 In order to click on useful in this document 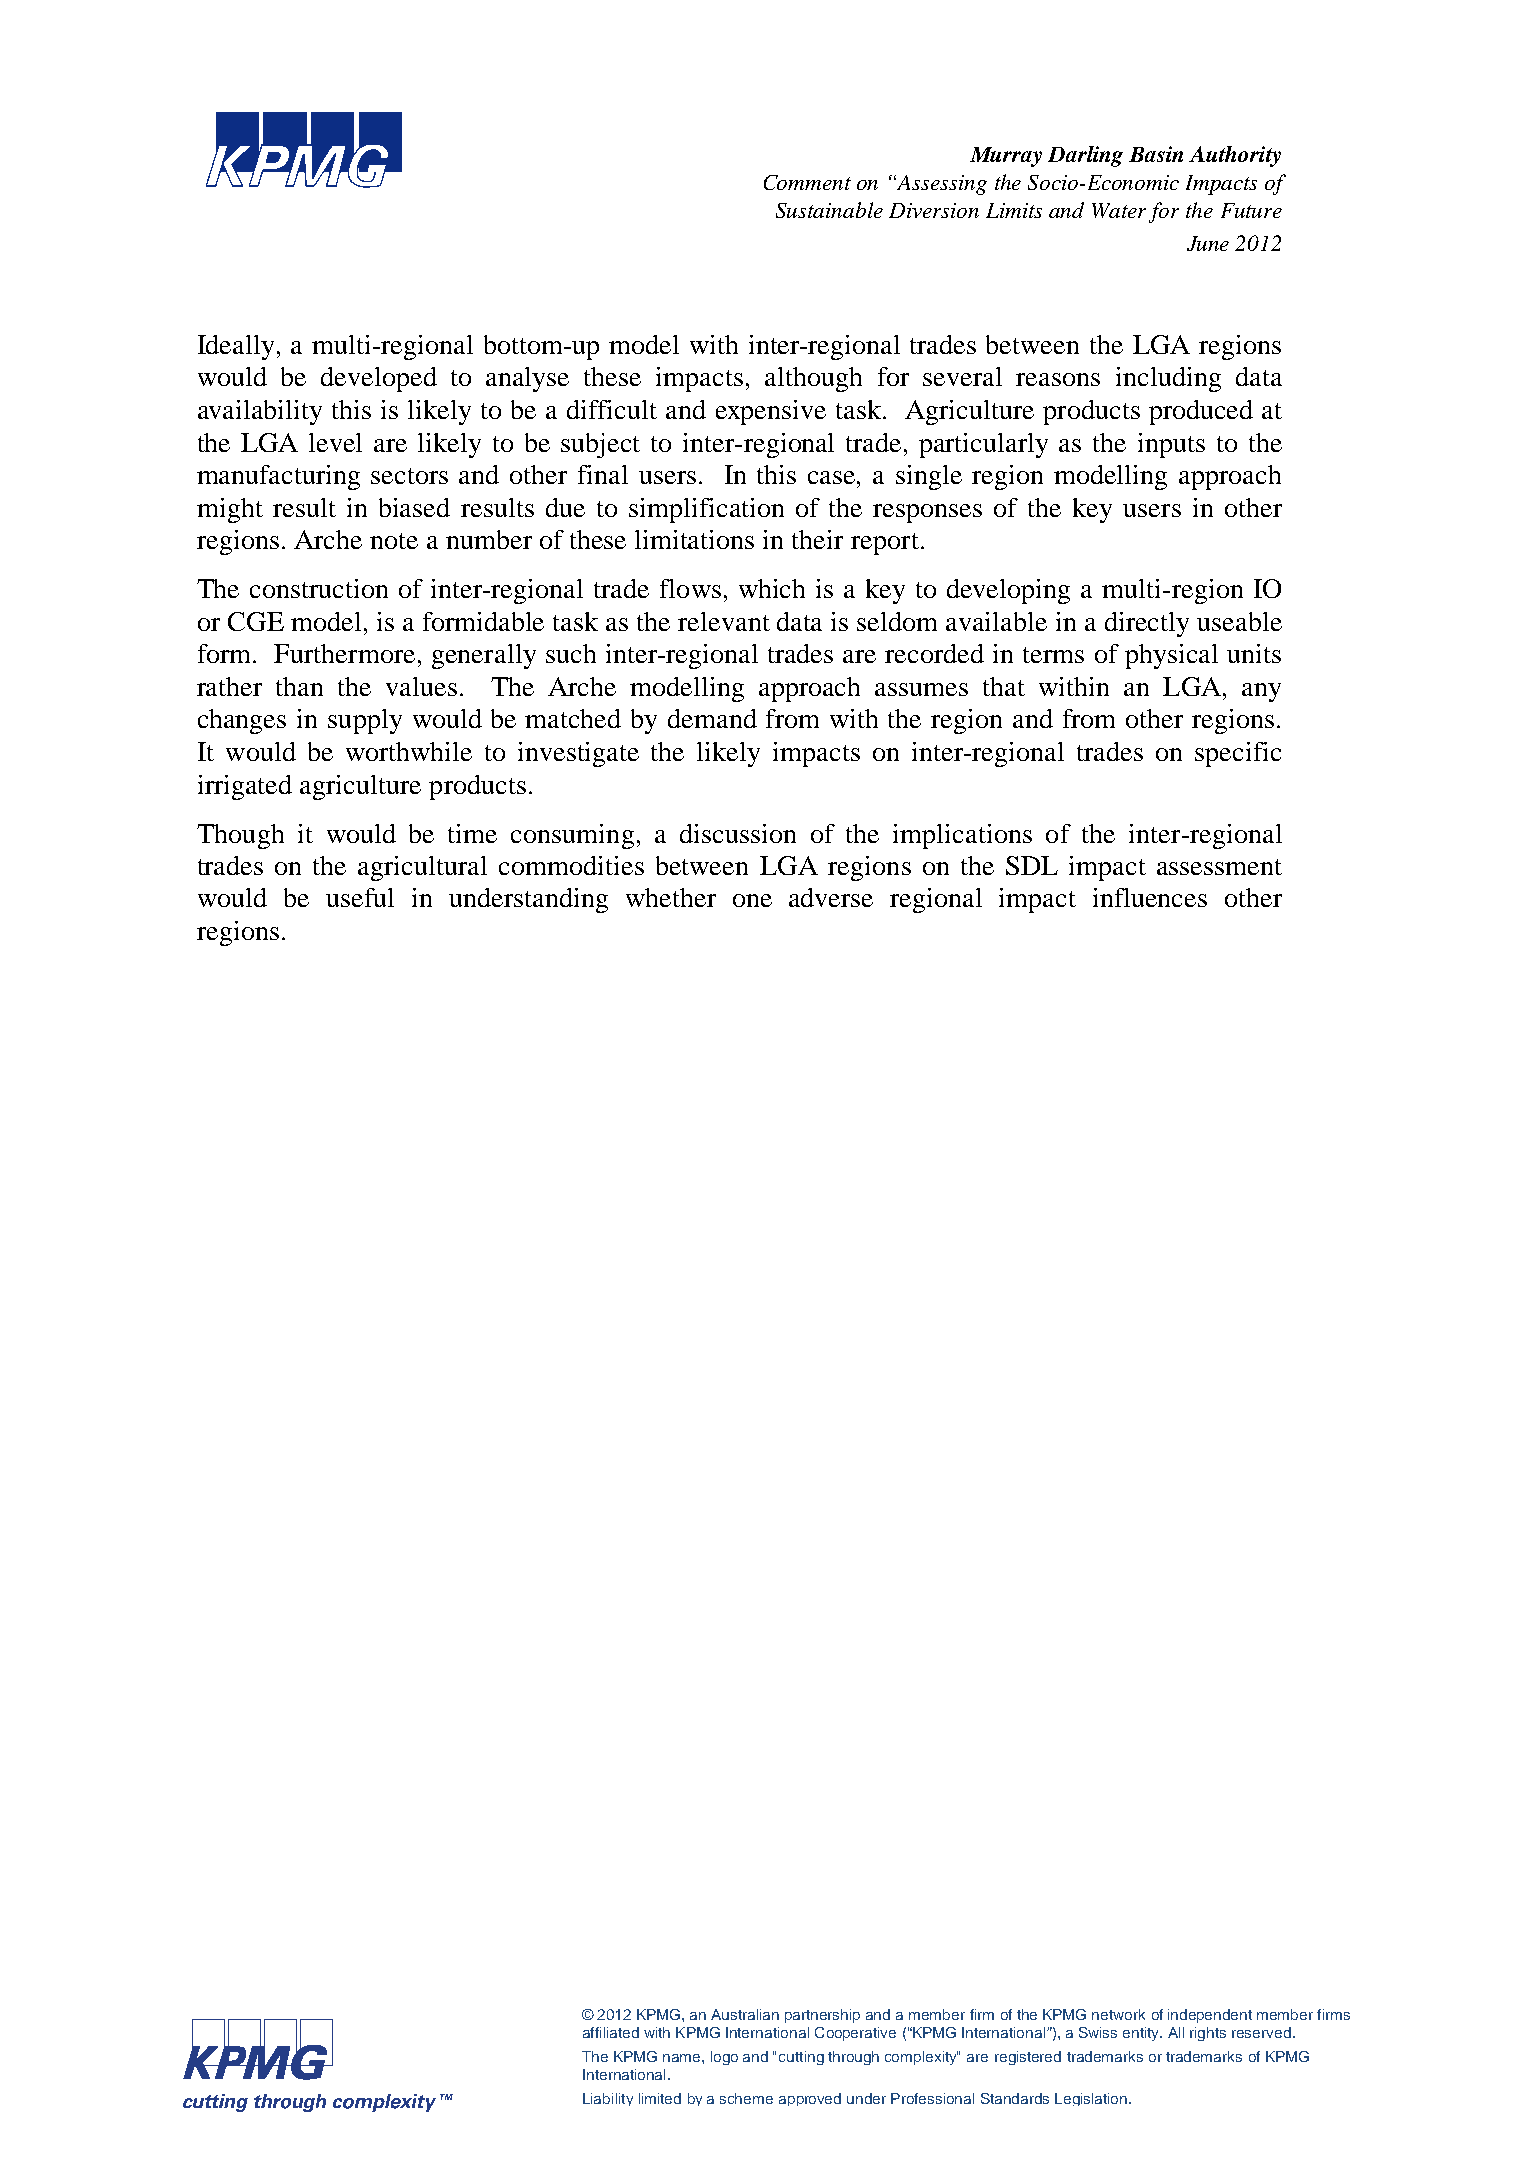, I will do `click(360, 897)`.
